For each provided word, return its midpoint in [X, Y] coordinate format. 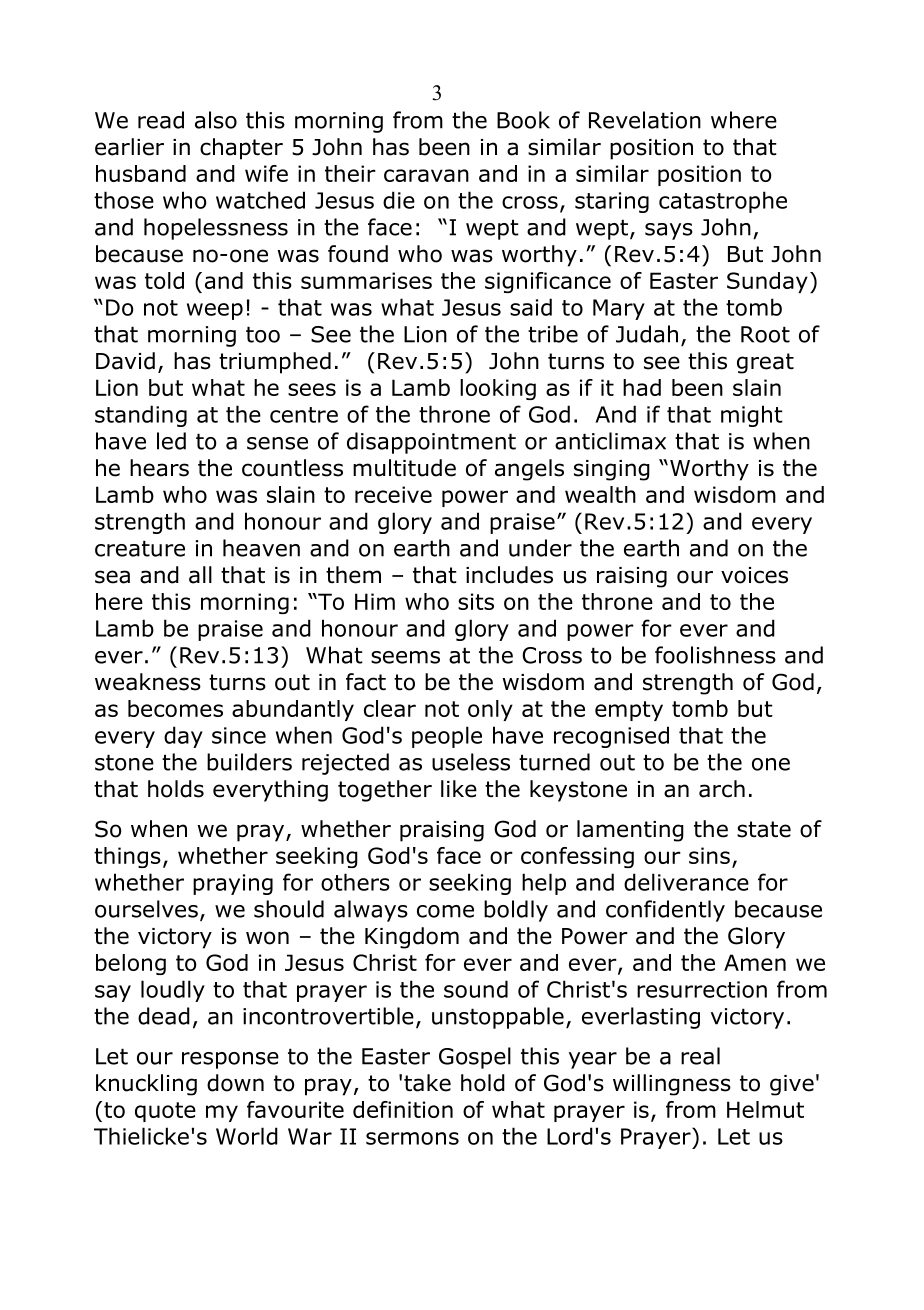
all [200, 575]
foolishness [715, 655]
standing [141, 416]
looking [498, 389]
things [127, 857]
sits [476, 601]
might [752, 416]
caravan [426, 175]
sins [709, 855]
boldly [516, 911]
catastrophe [723, 202]
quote [165, 1112]
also [216, 120]
